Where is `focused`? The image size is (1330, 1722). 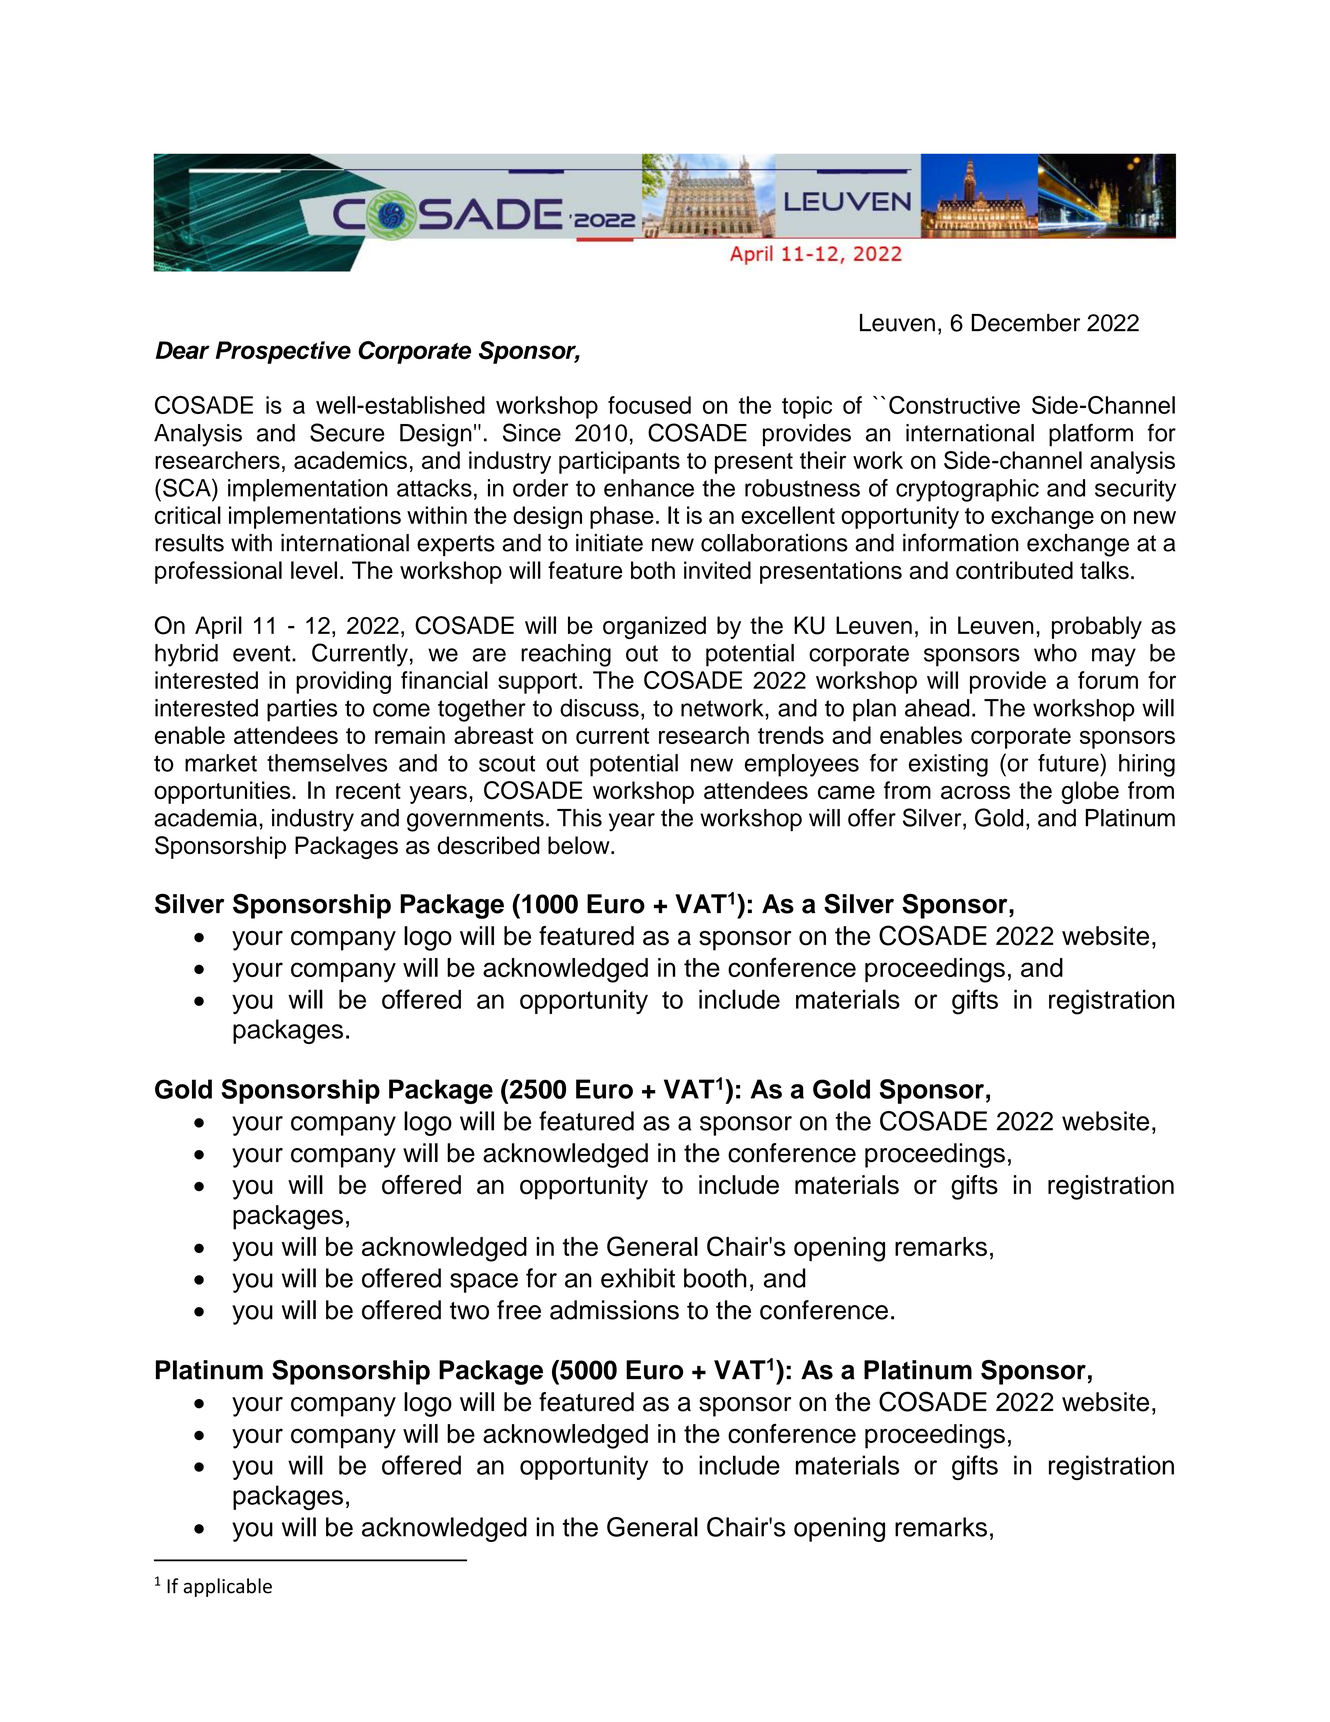
focused is located at coordinates (649, 405).
